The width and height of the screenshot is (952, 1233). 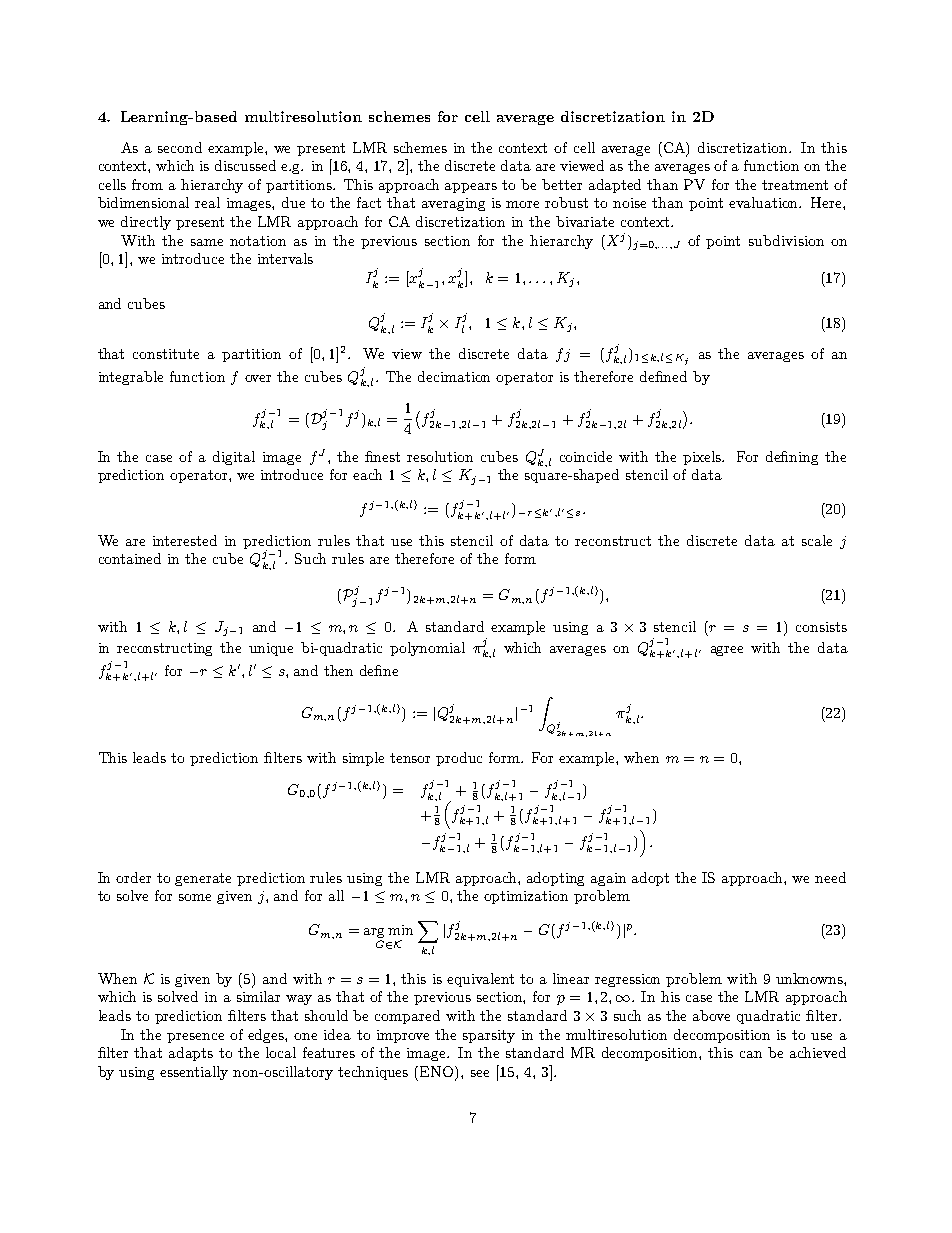 I want to click on over, so click(x=258, y=378).
